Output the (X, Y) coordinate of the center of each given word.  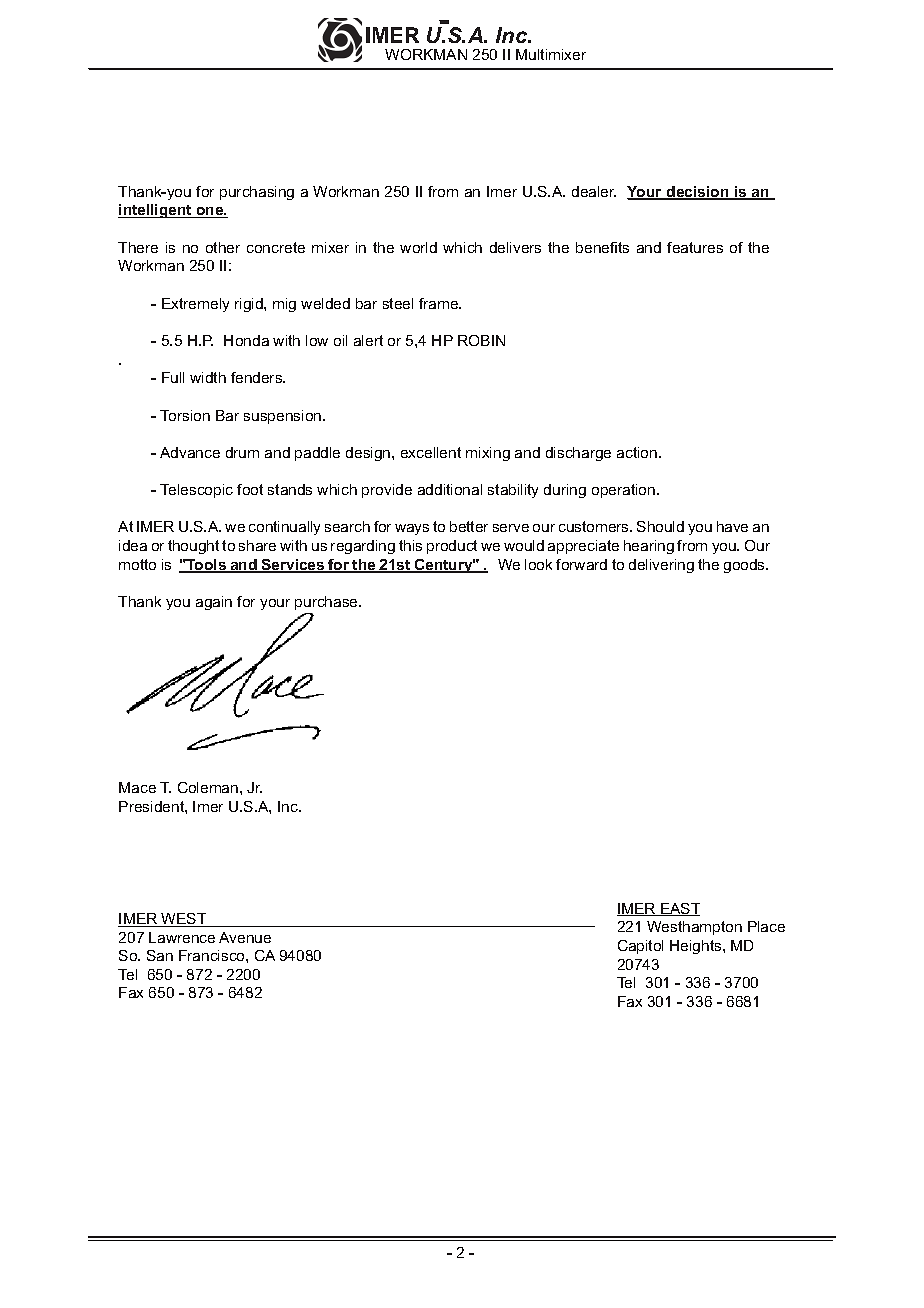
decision (698, 193)
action (638, 452)
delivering (661, 566)
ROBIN (481, 340)
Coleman (209, 787)
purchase (327, 603)
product (452, 547)
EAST (679, 909)
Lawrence (182, 937)
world (418, 247)
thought (193, 547)
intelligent (156, 211)
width (208, 377)
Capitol (640, 947)
